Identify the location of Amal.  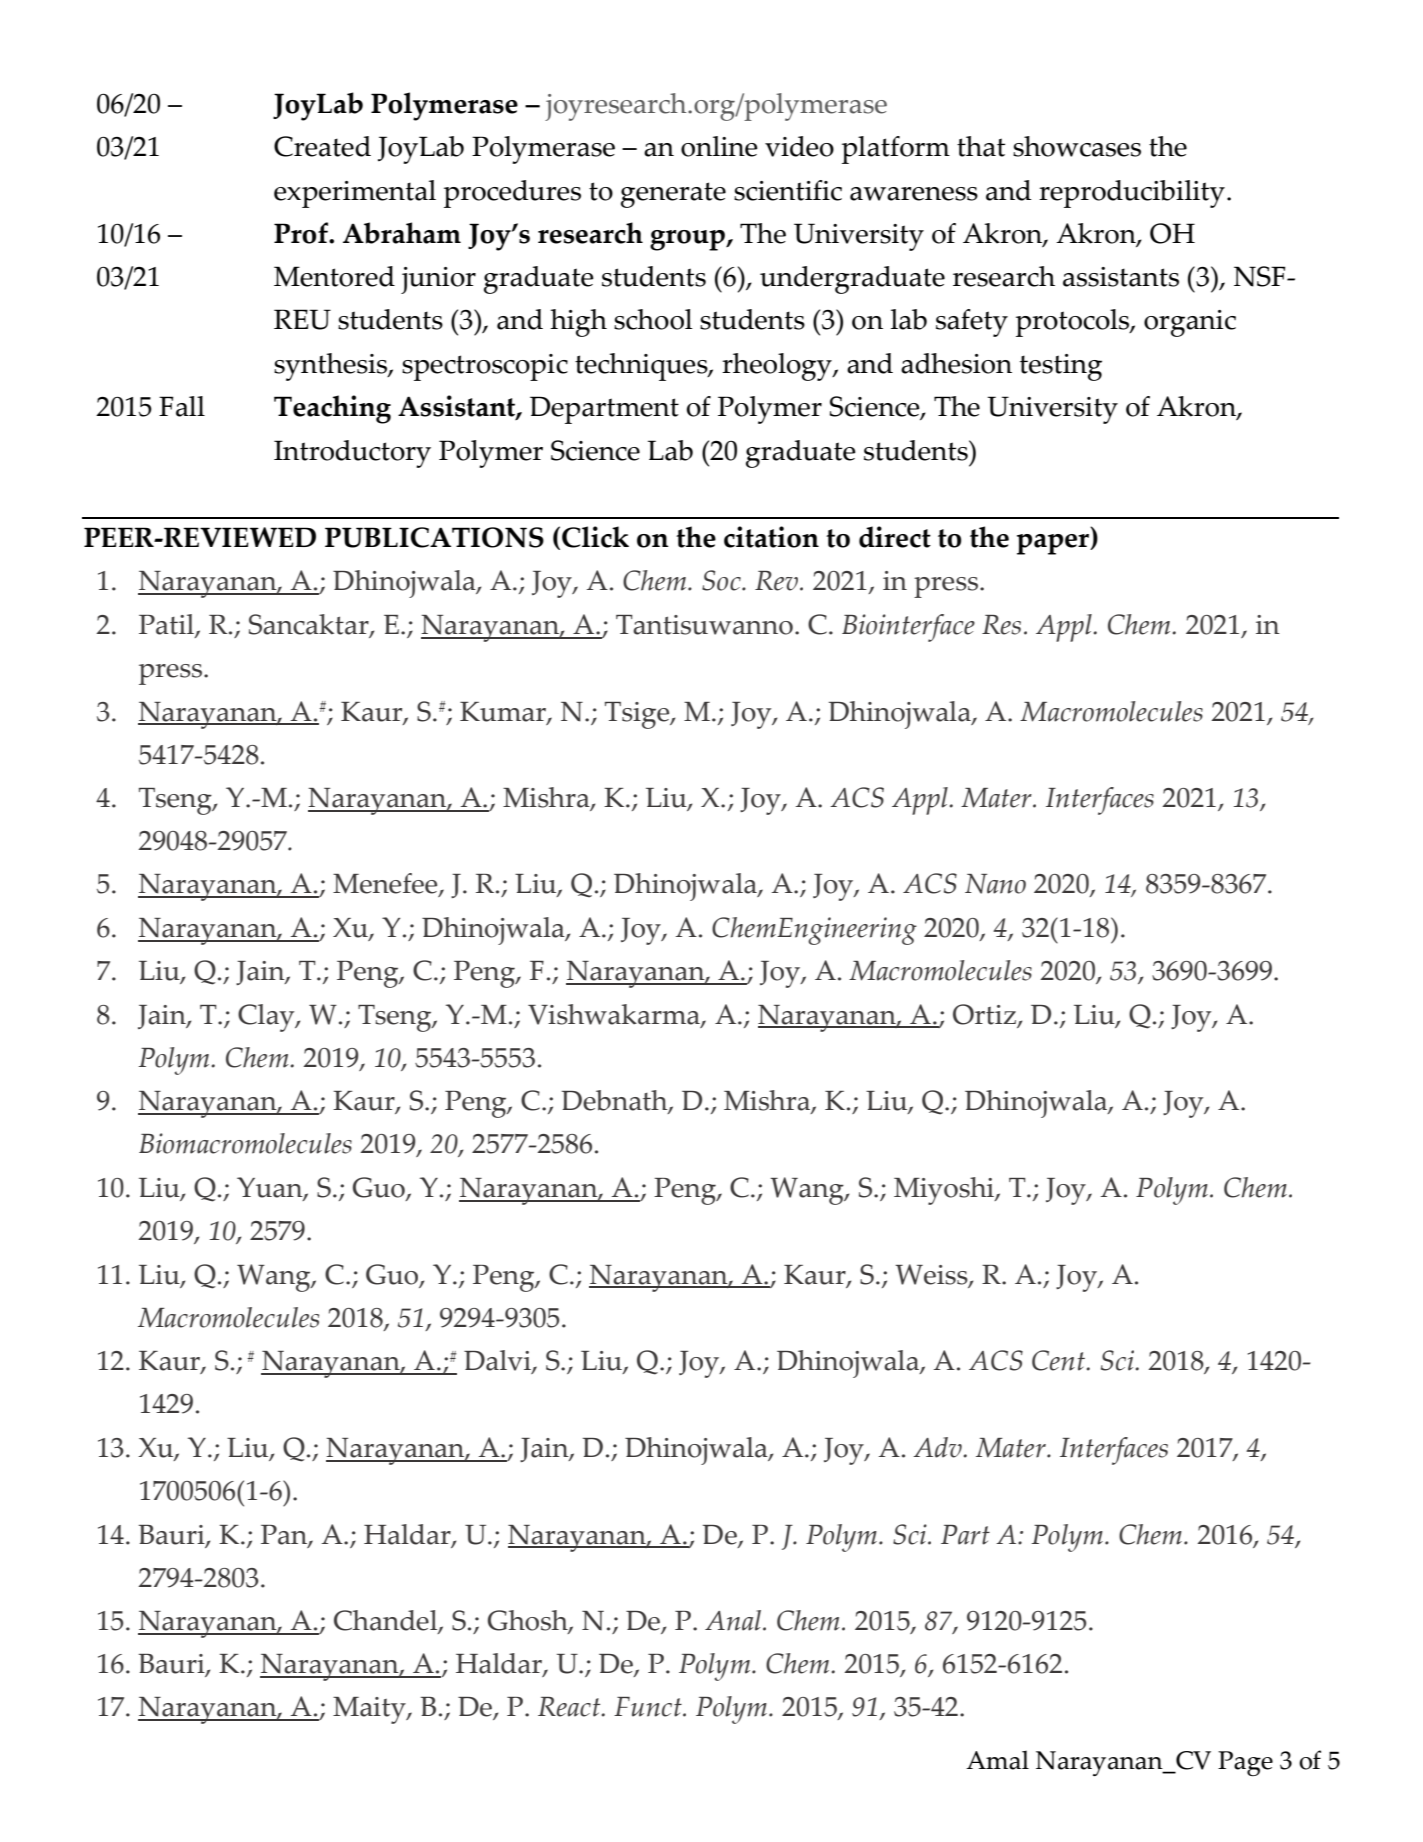
(997, 1760).
